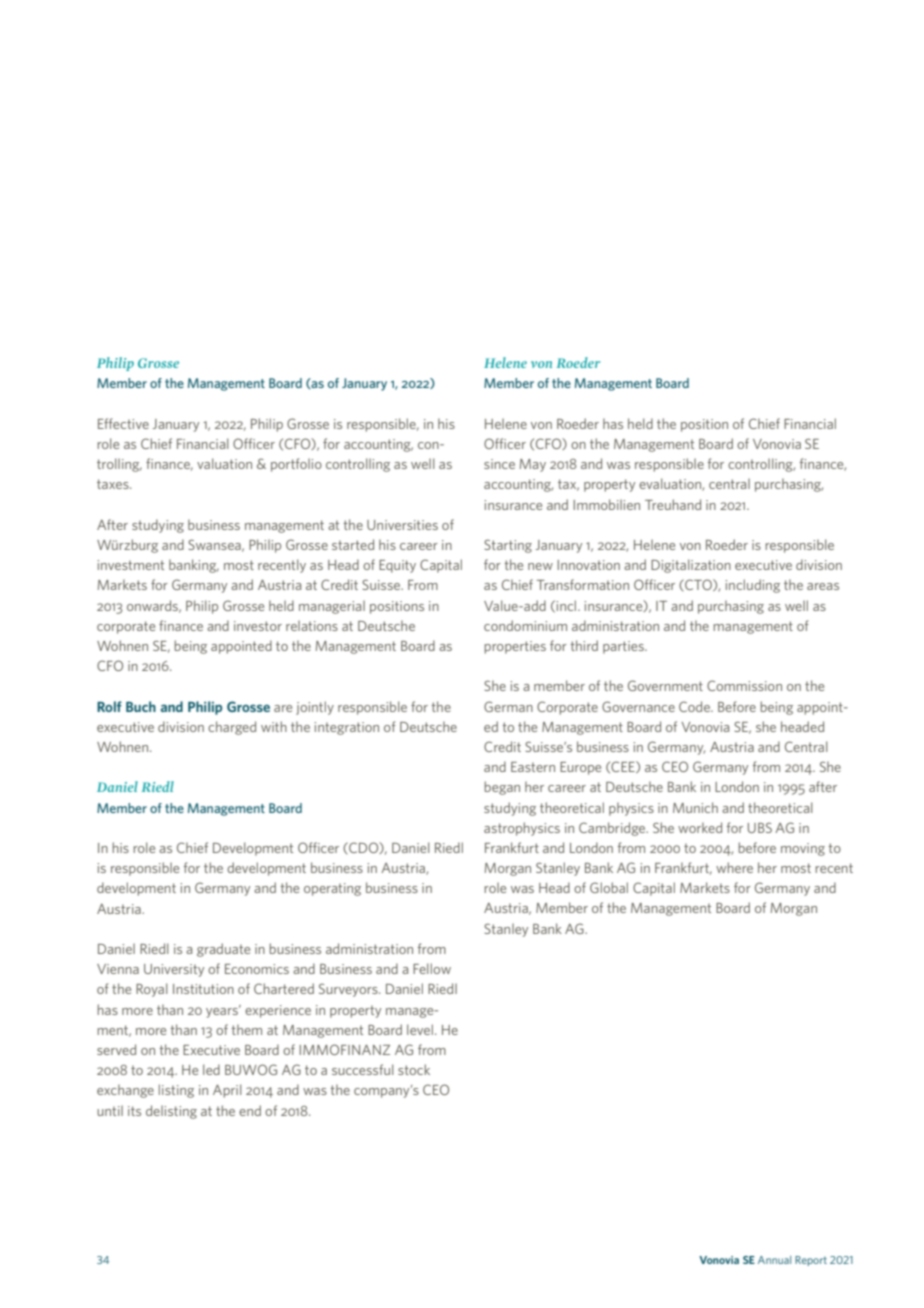 This document has width=924, height=1308. I want to click on UBS, so click(760, 828).
